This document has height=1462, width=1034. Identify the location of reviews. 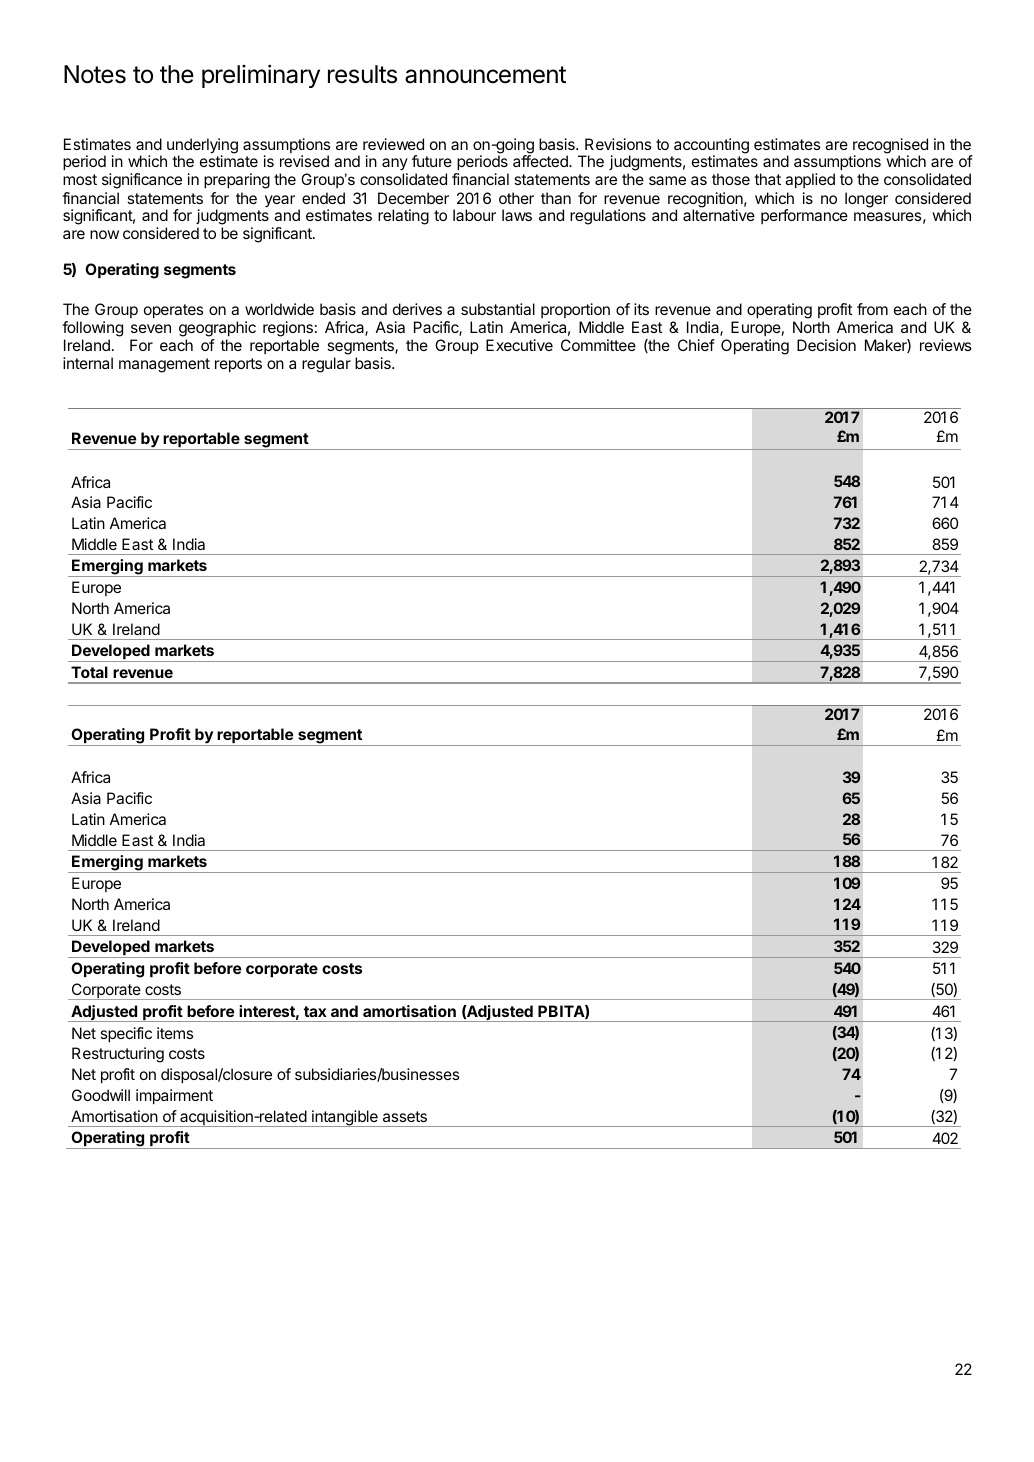
(945, 345).
